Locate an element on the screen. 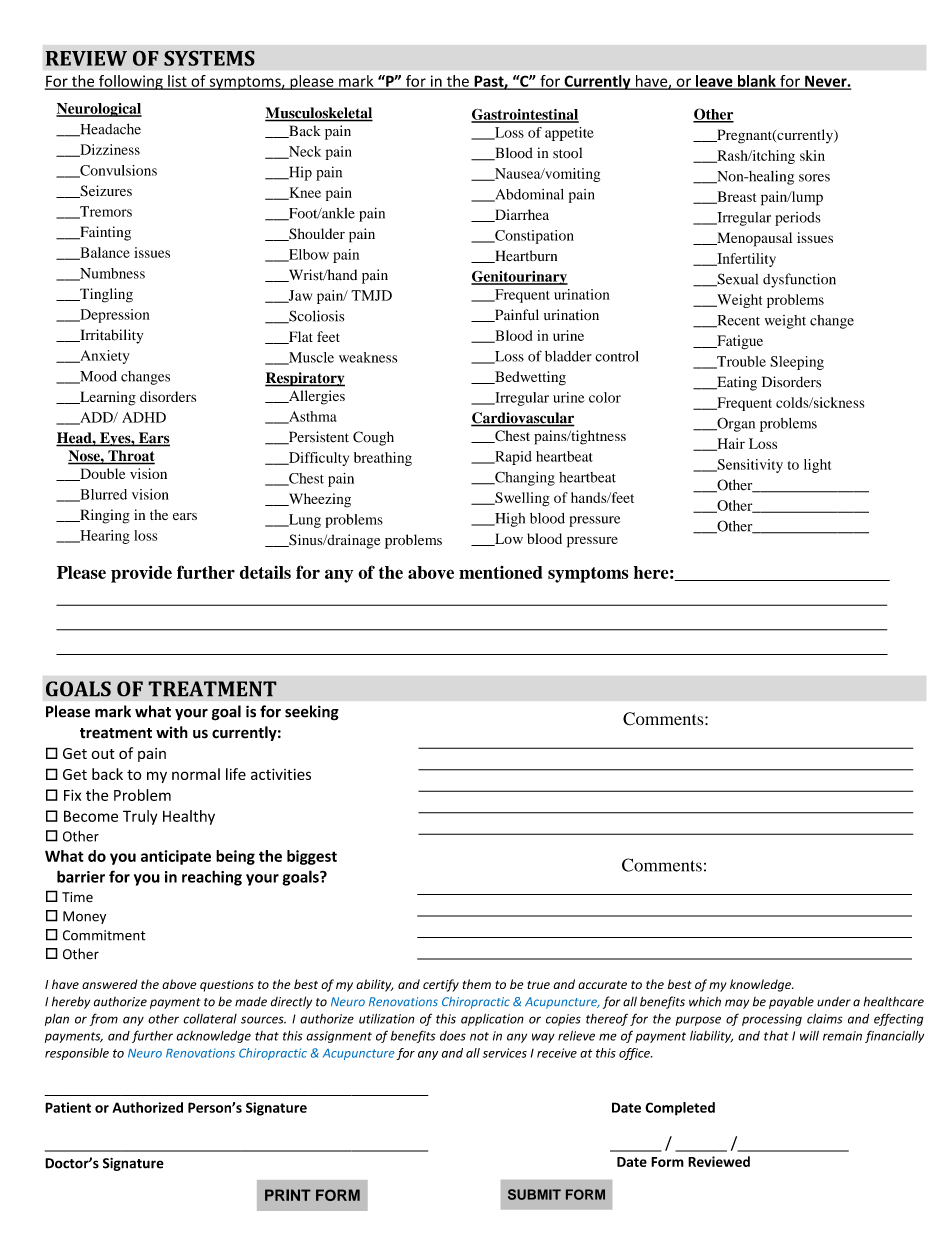 This screenshot has width=952, height=1233. with is located at coordinates (172, 732).
